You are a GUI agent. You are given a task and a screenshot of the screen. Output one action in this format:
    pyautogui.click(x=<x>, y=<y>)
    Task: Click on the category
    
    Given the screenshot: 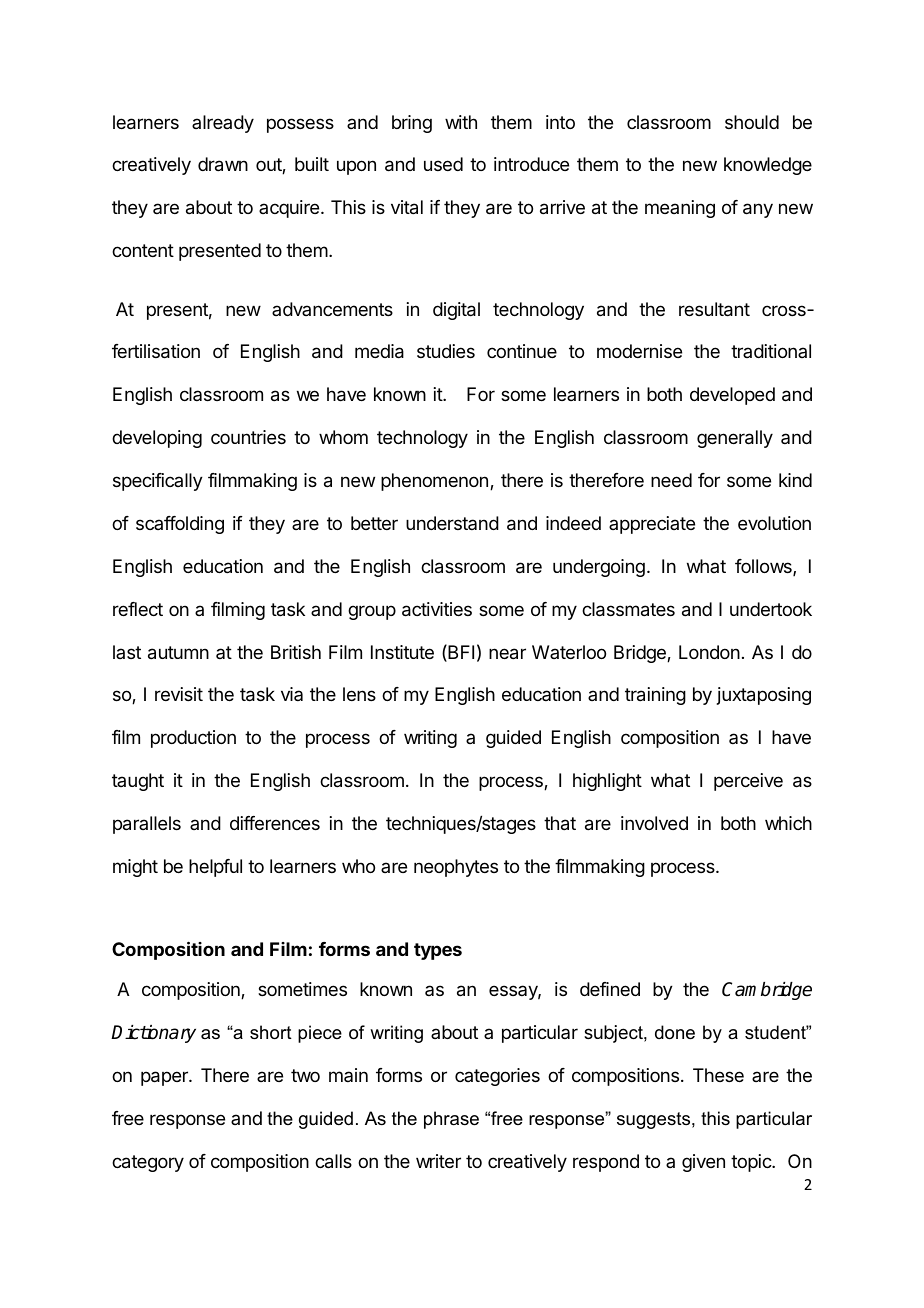 What is the action you would take?
    pyautogui.click(x=148, y=1163)
